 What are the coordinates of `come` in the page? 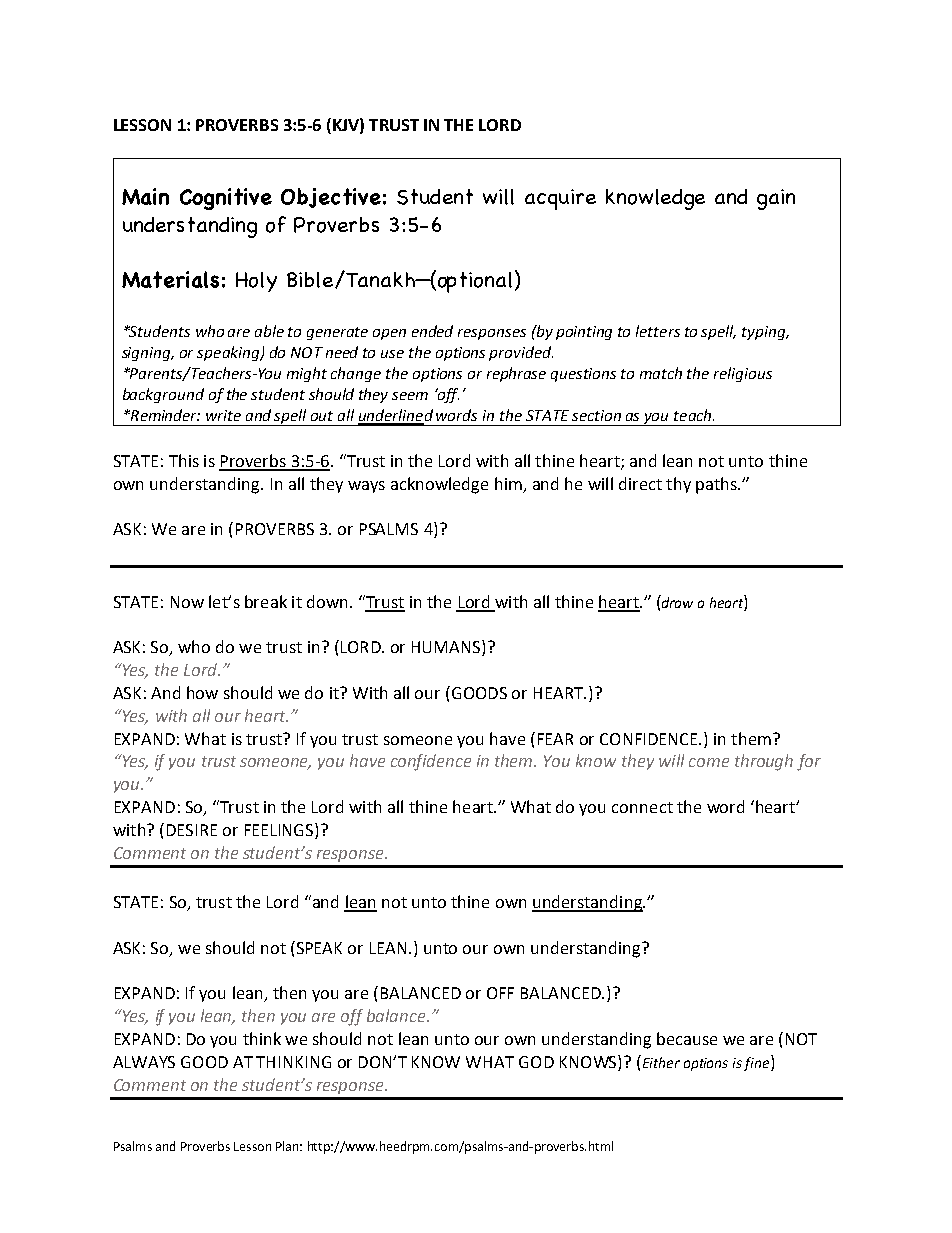 It's located at (709, 762).
